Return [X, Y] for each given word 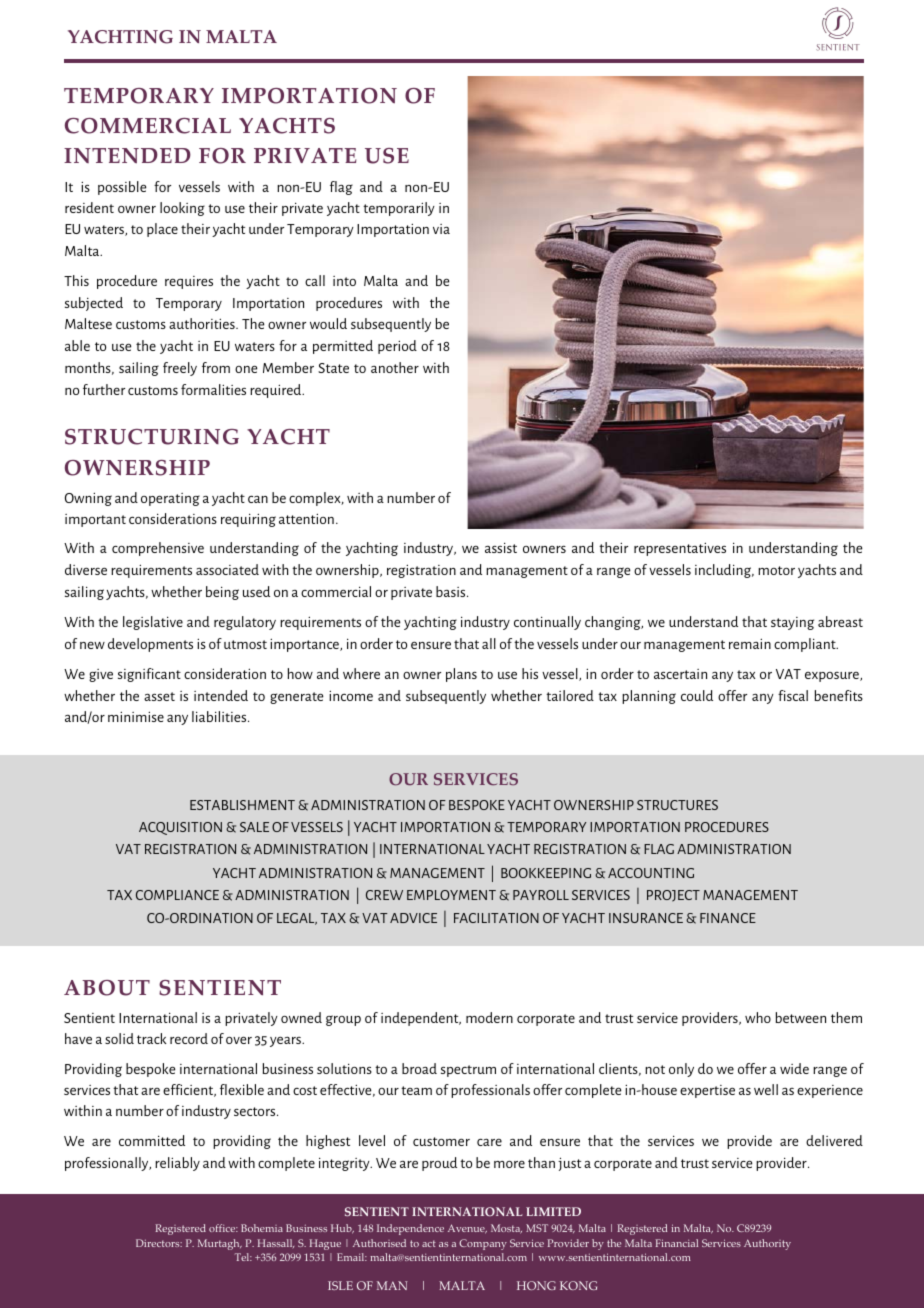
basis [452, 591]
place [162, 230]
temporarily [399, 209]
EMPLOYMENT [451, 895]
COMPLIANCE [177, 895]
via [441, 229]
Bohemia [262, 1228]
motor [776, 570]
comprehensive [158, 549]
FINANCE [728, 918]
